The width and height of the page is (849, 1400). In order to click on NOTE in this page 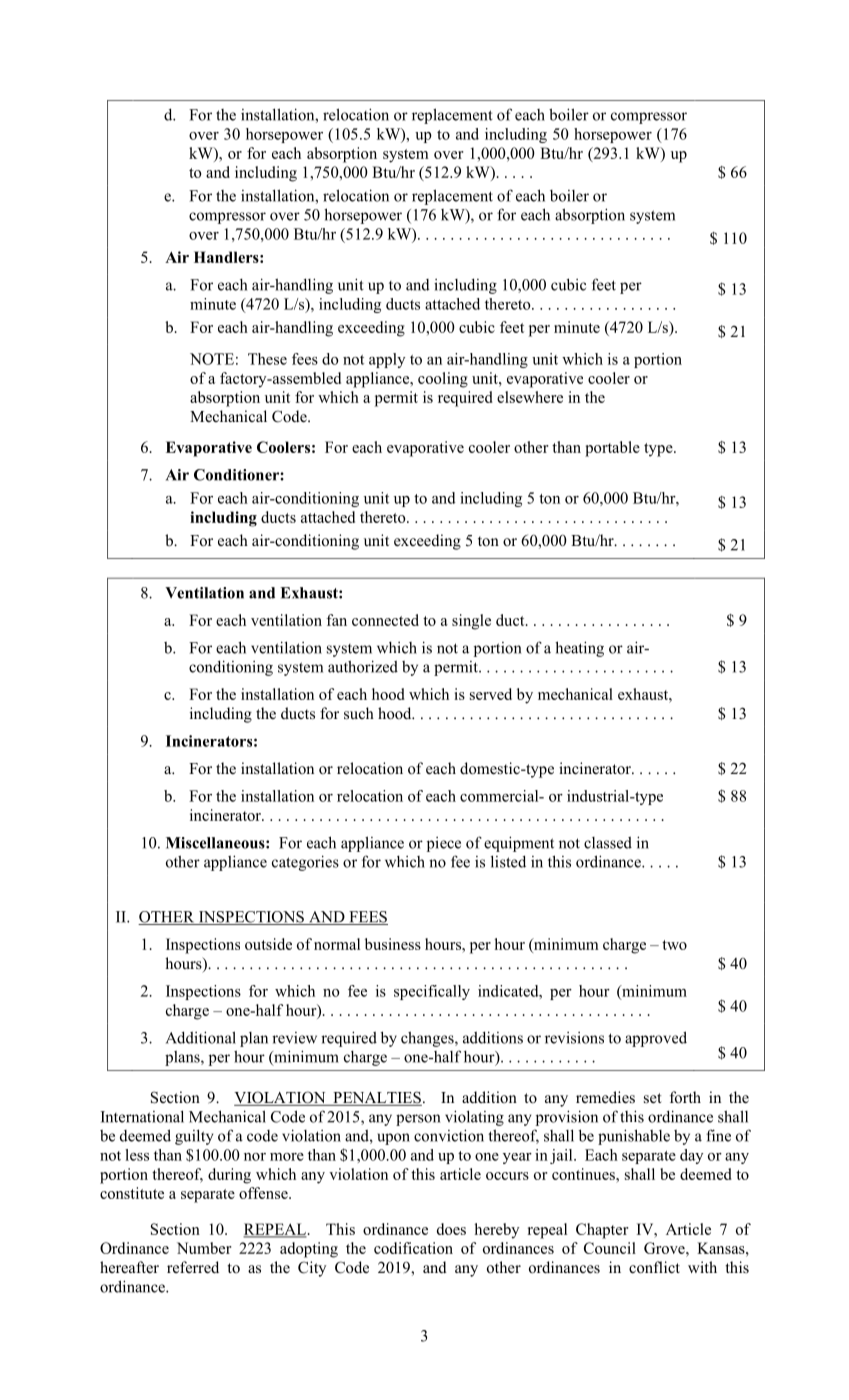, I will do `click(212, 359)`.
